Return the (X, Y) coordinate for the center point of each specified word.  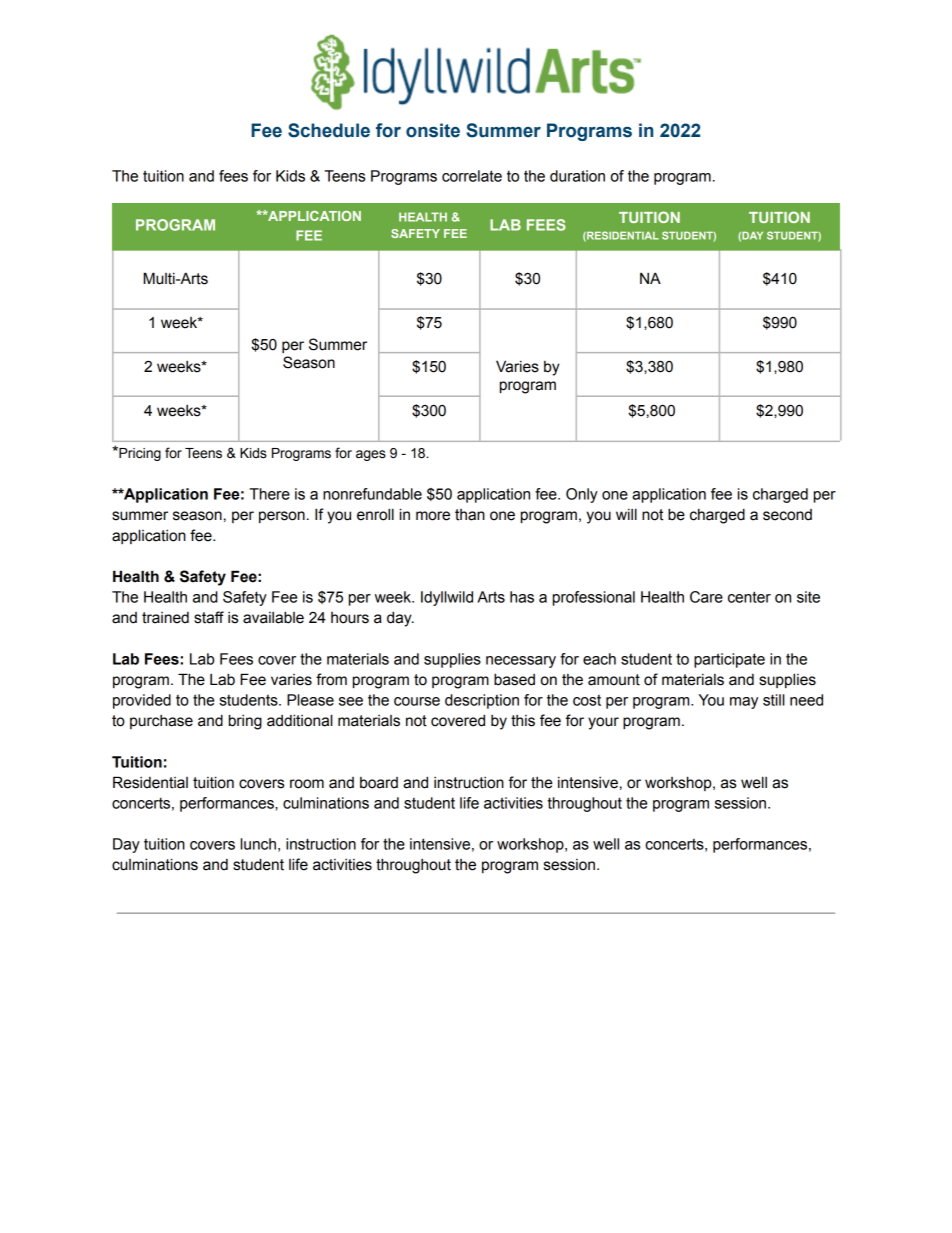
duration (577, 176)
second (787, 515)
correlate (472, 176)
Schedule (329, 130)
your (603, 723)
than (470, 515)
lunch (258, 844)
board (379, 783)
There (269, 494)
